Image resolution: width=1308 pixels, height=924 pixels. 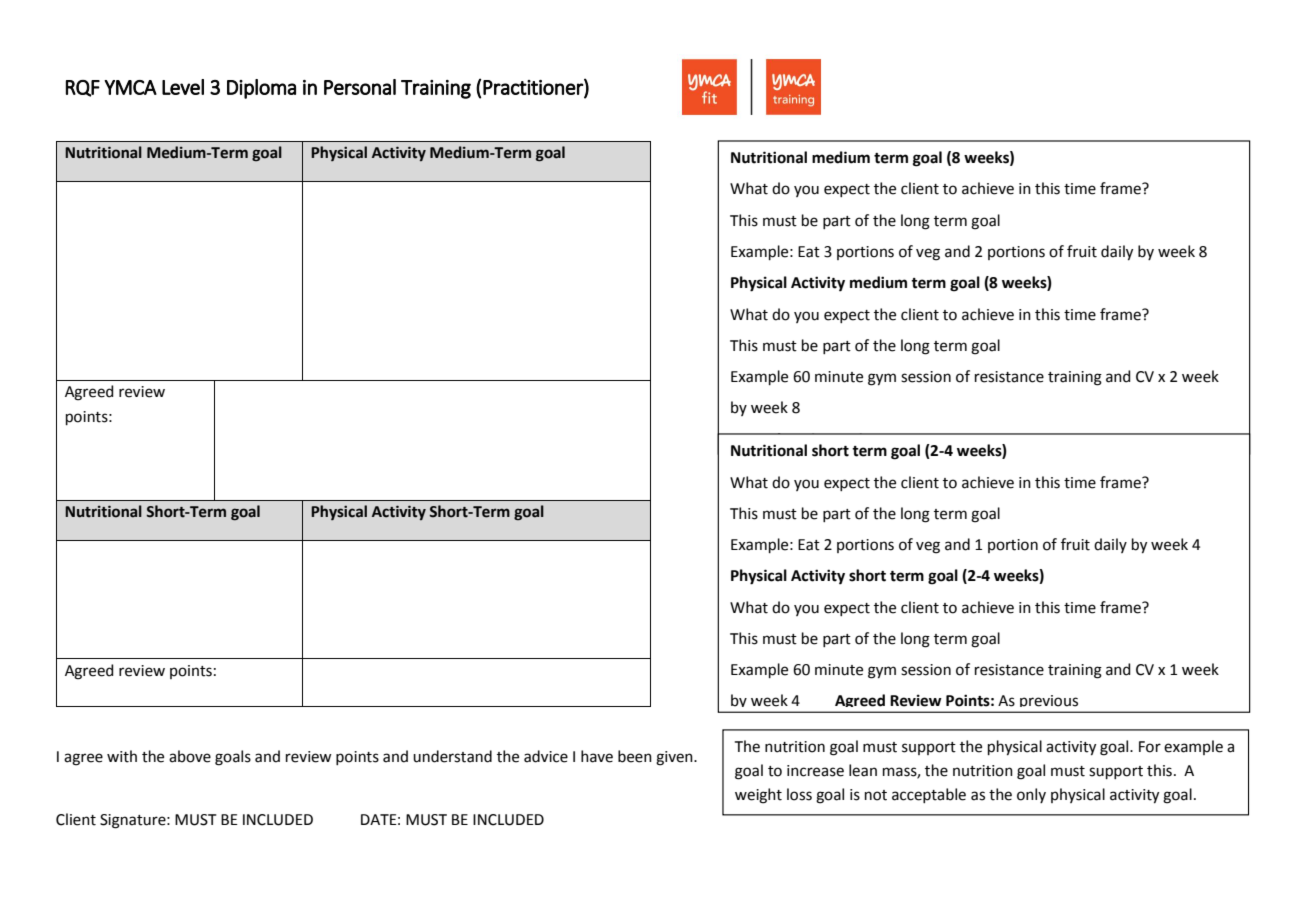 I want to click on only, so click(x=1031, y=795).
